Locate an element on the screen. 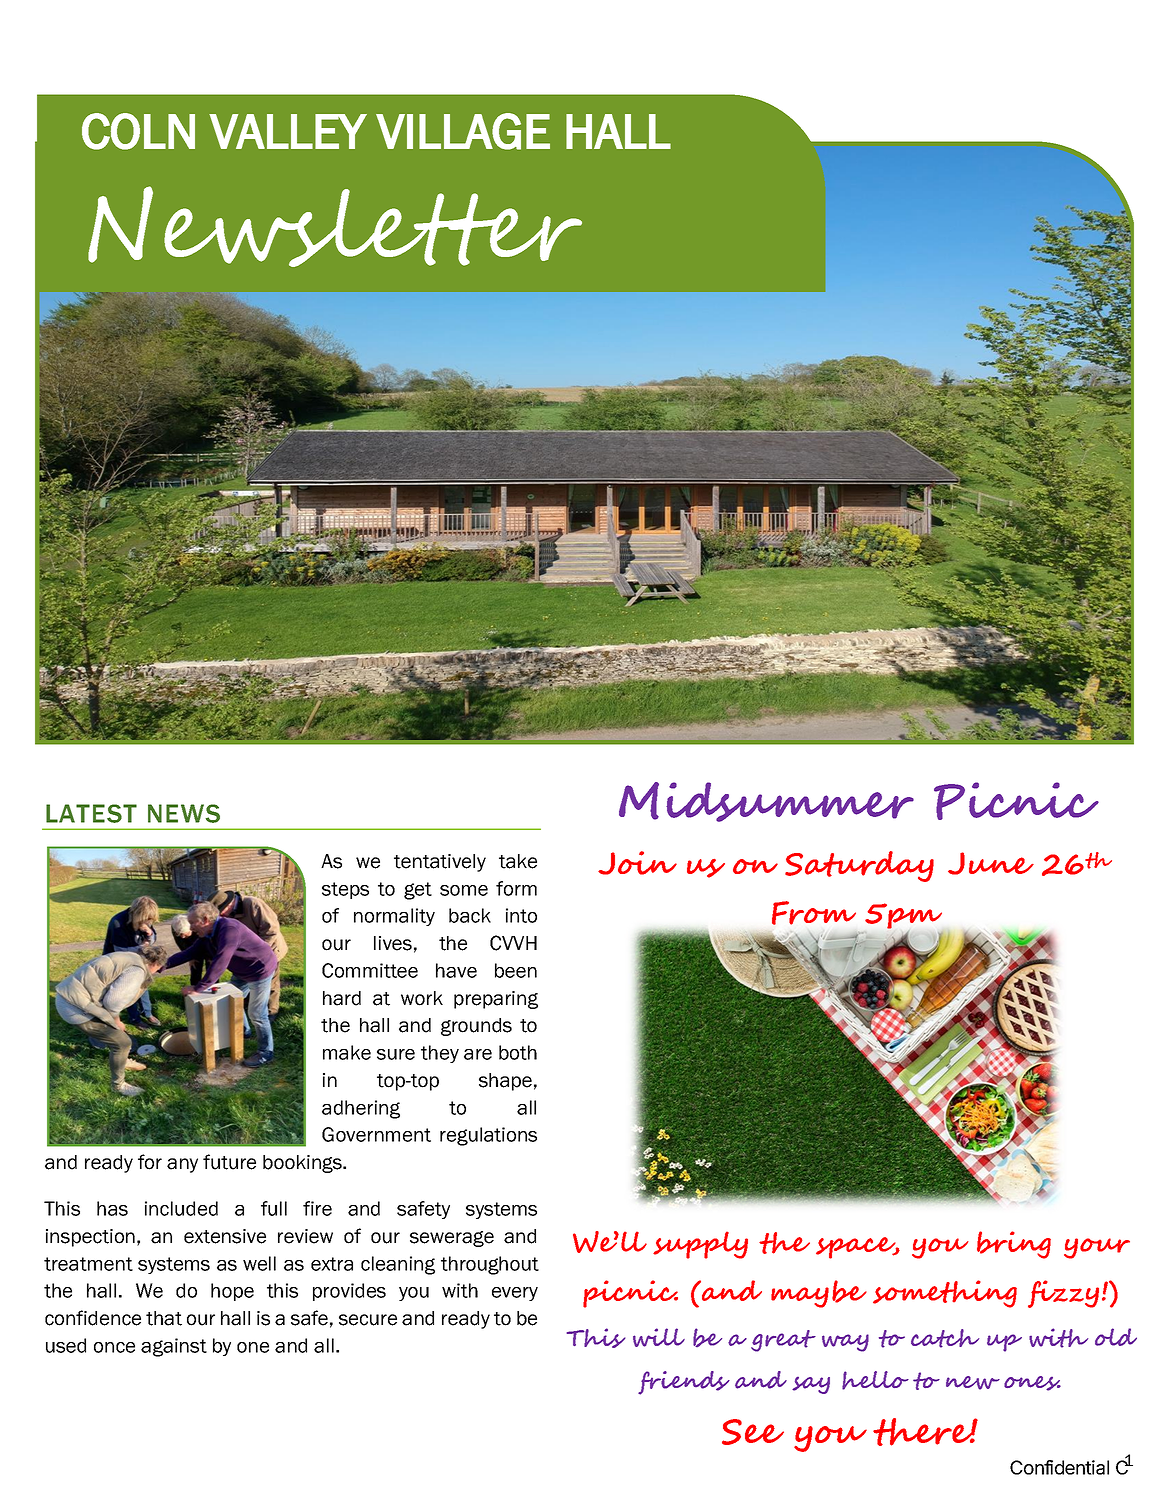  June is located at coordinates (991, 863).
